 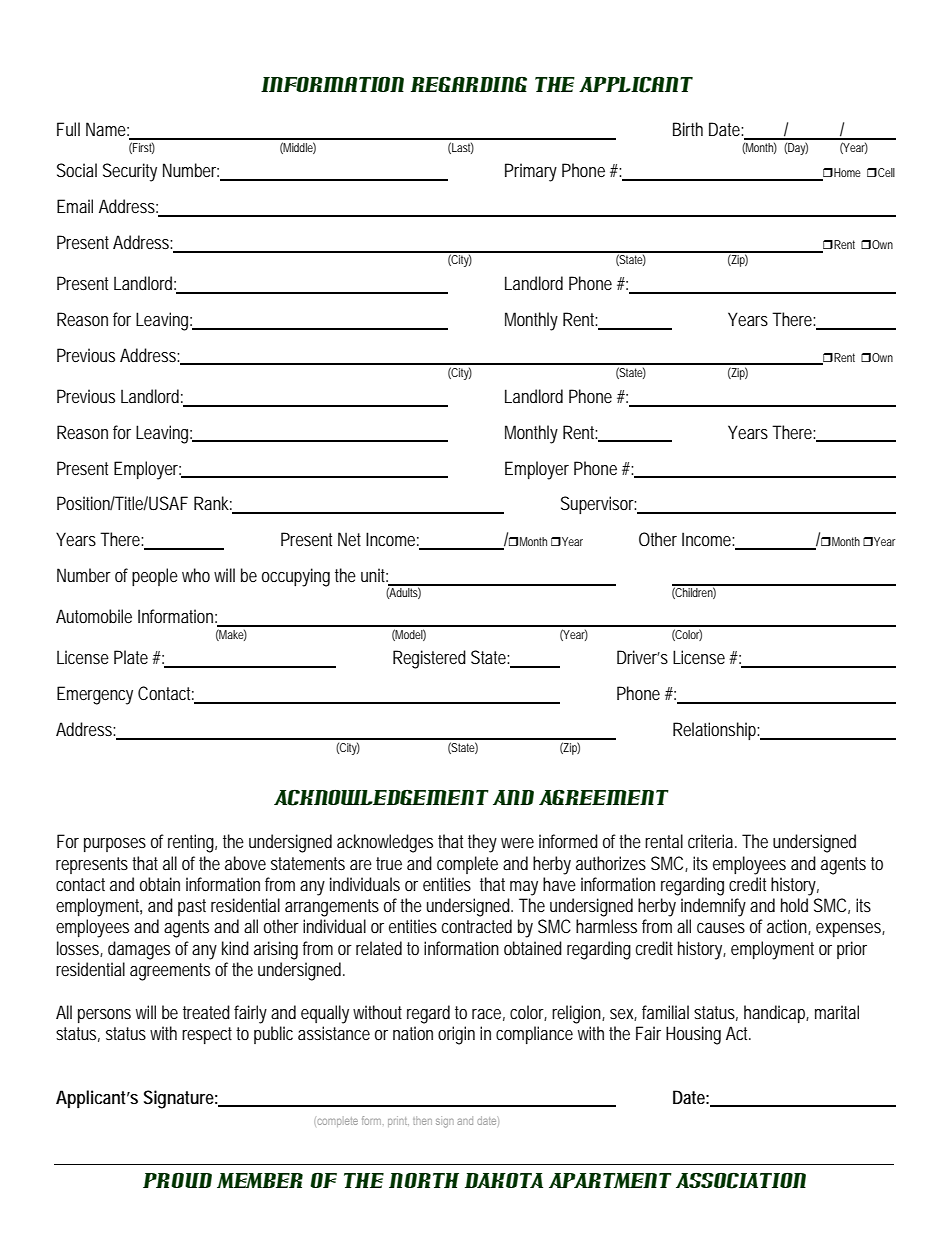 I want to click on then, so click(x=422, y=1120).
